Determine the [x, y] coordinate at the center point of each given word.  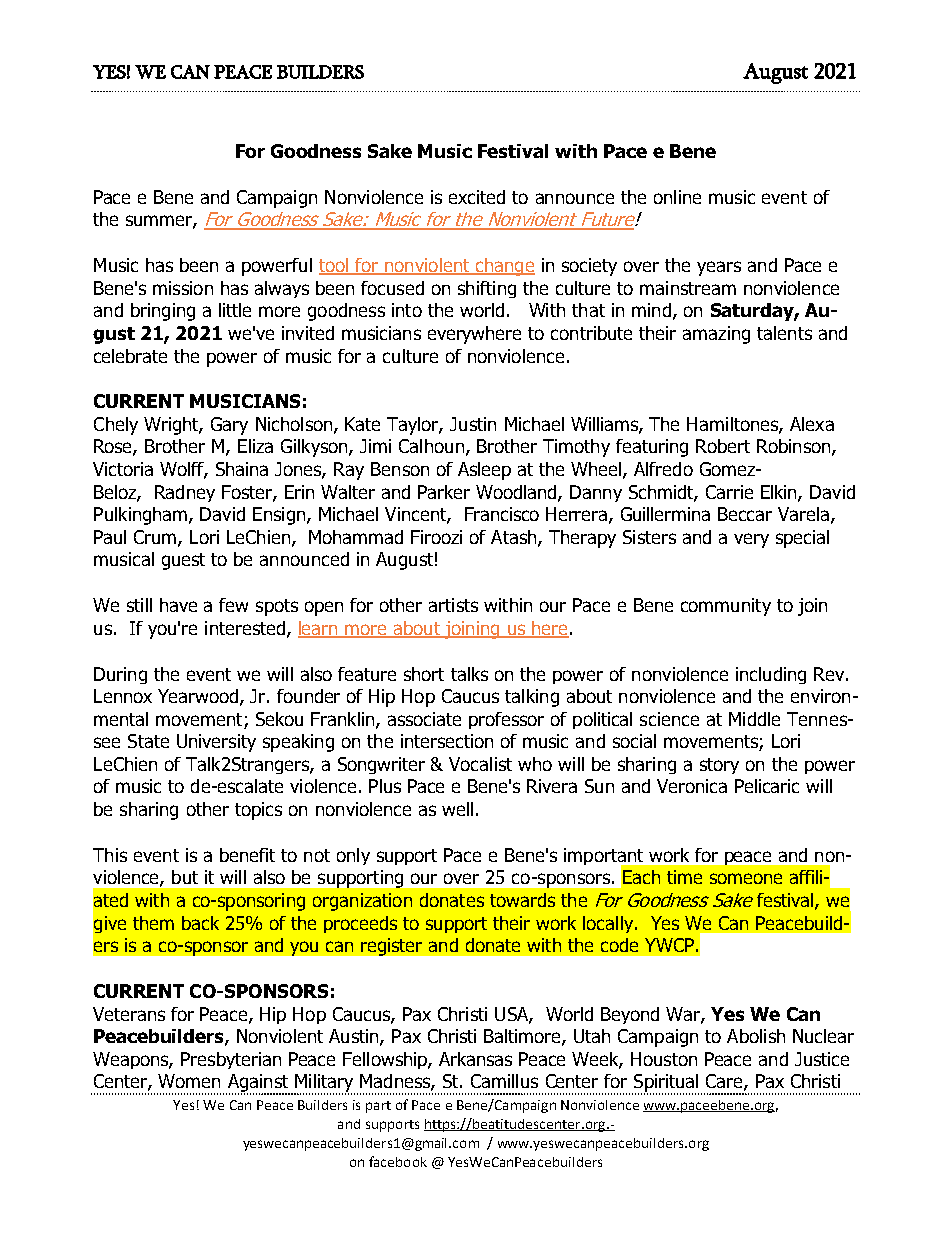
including [771, 675]
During [120, 675]
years [719, 268]
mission [183, 288]
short [424, 674]
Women [189, 1081]
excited [477, 197]
